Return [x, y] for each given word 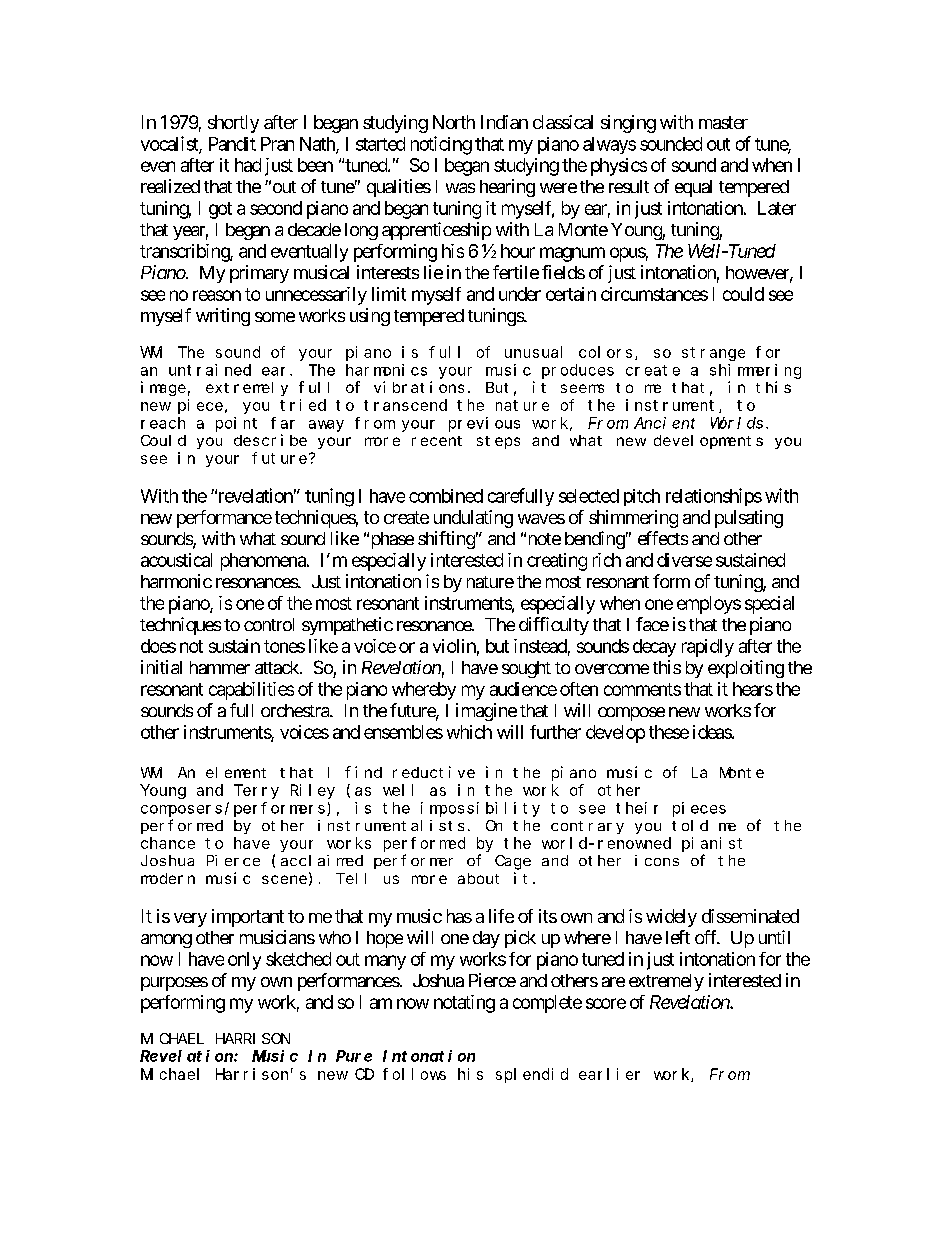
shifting [446, 540]
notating [464, 1004]
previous [484, 424]
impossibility [480, 809]
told [690, 825]
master [723, 122]
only [244, 961]
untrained [210, 370]
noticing [441, 145]
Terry [256, 792]
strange [713, 354]
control [269, 624]
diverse [684, 560]
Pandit [232, 144]
